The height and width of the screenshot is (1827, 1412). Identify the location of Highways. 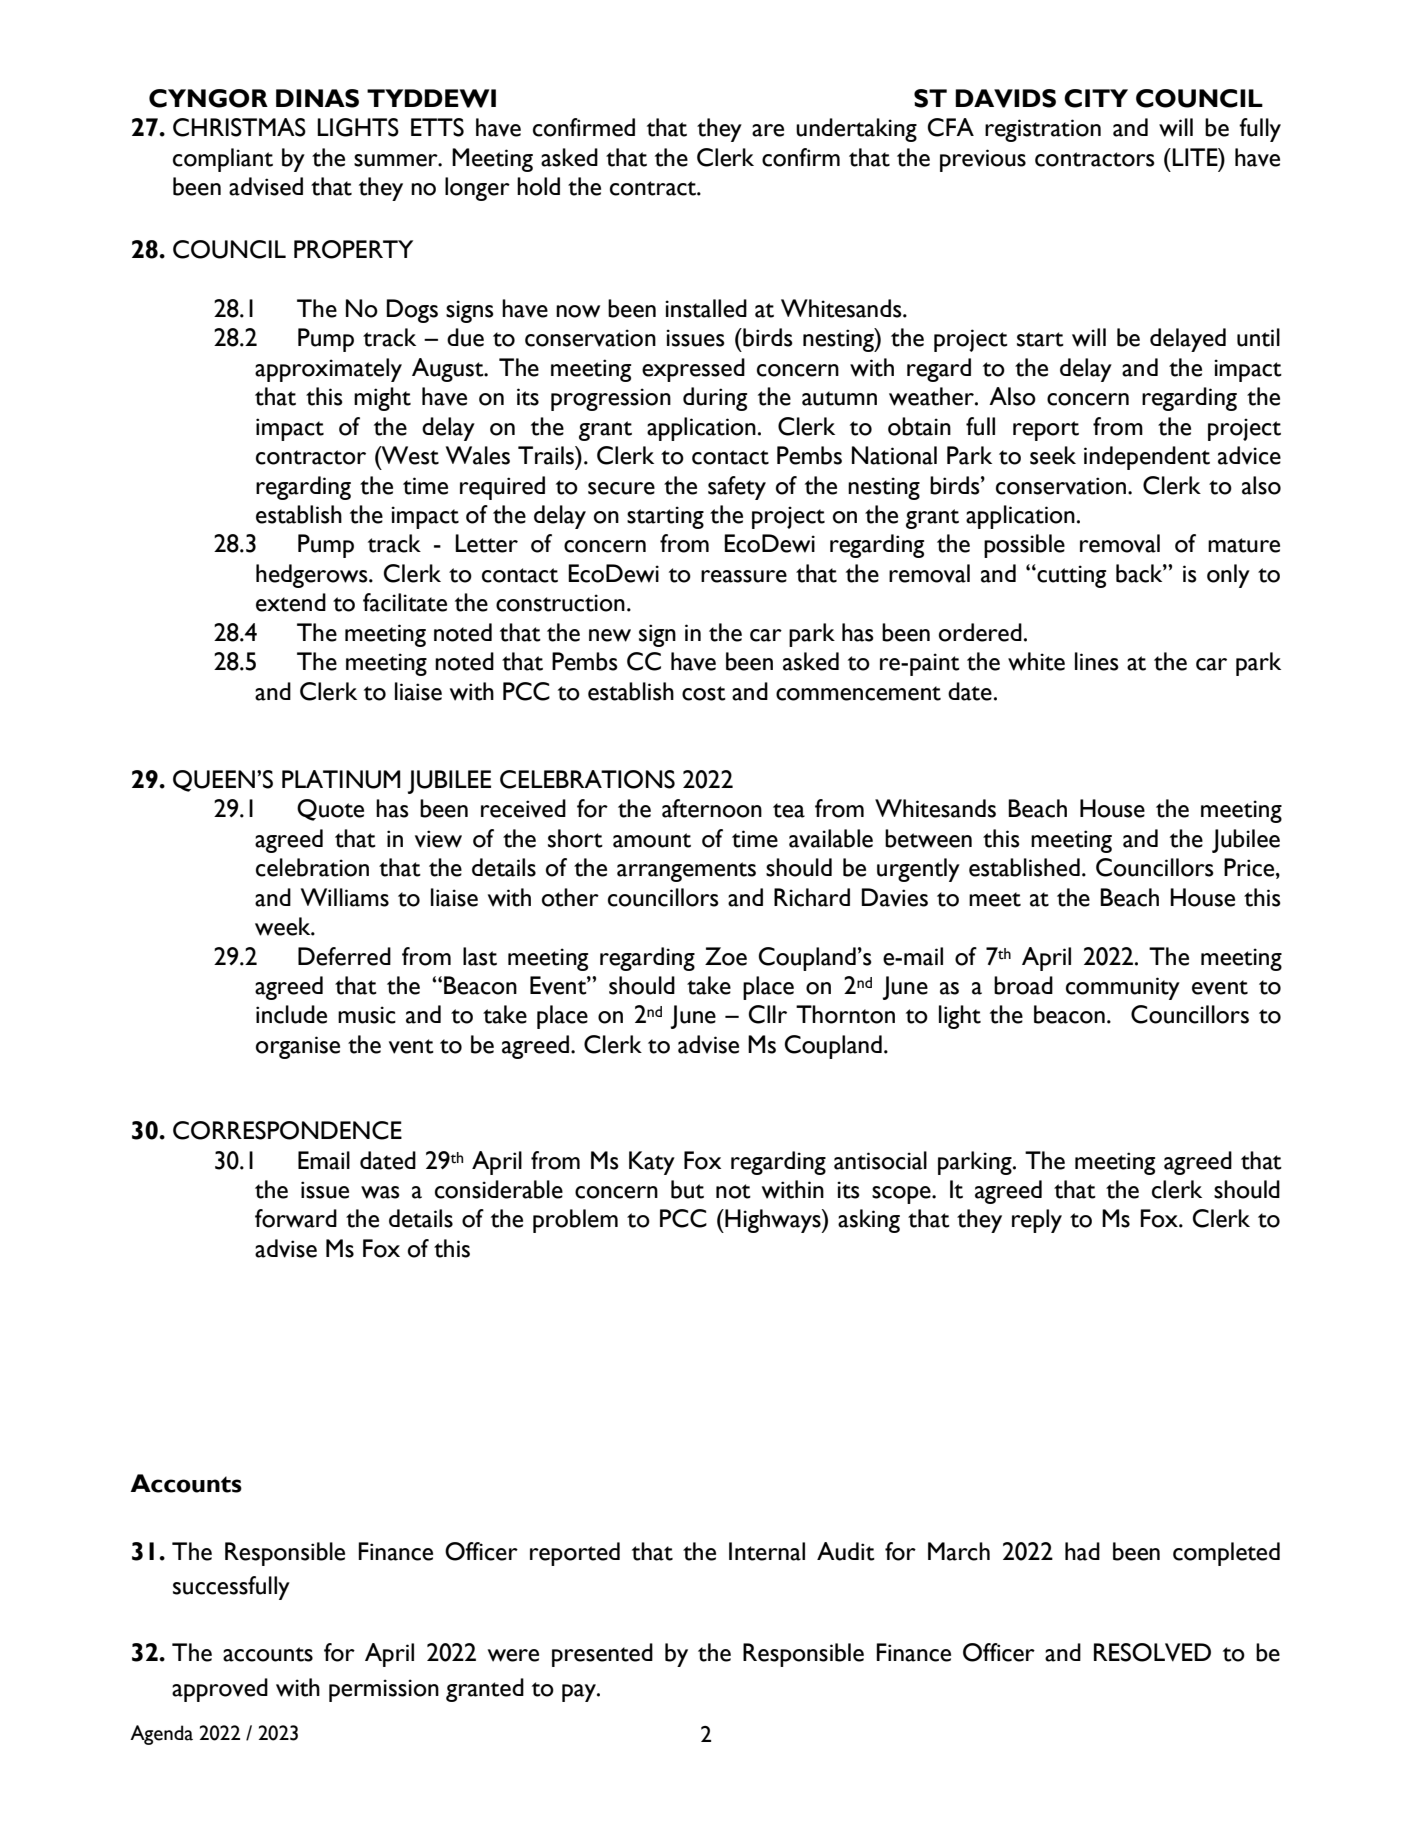
(773, 1221).
